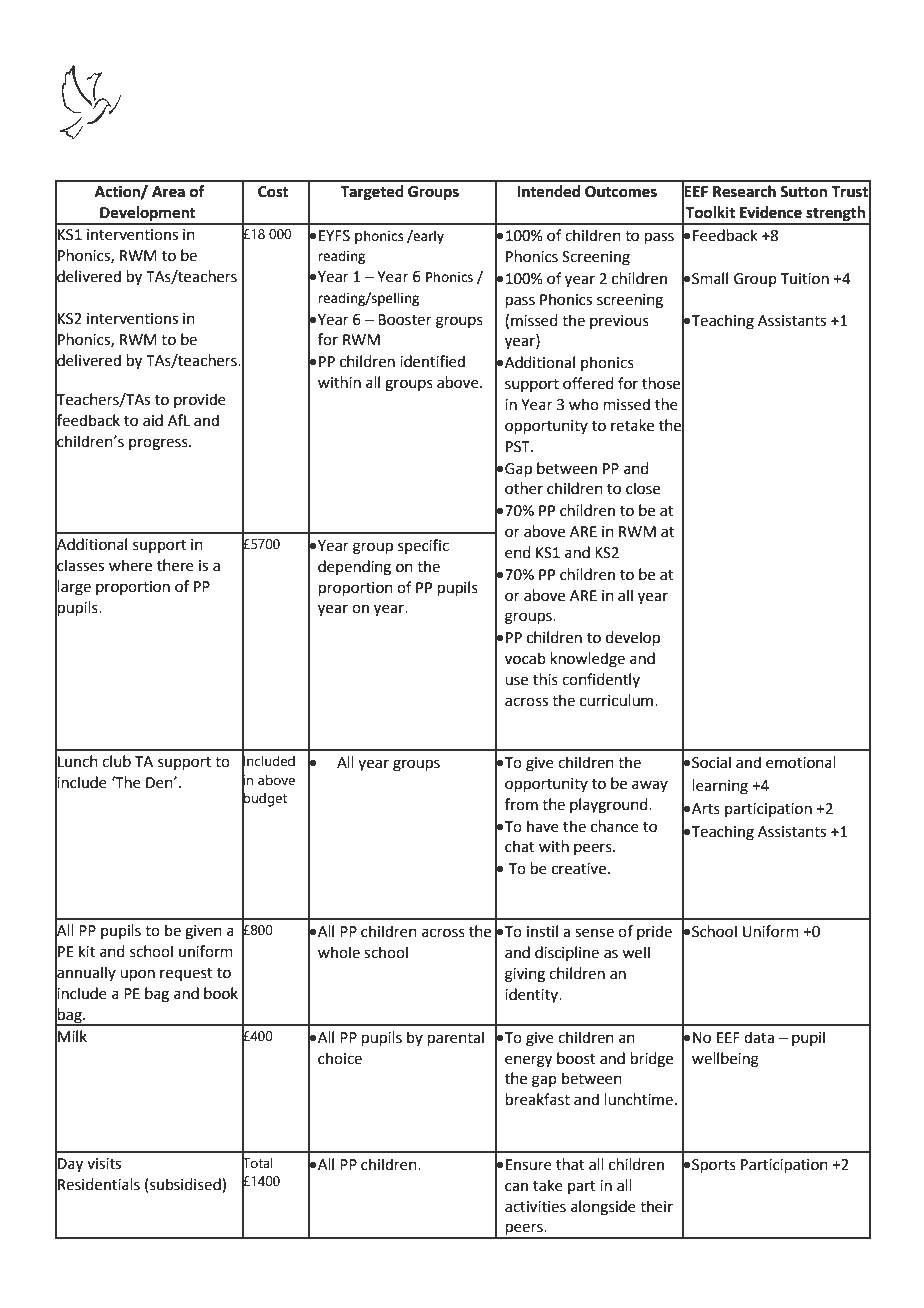 The image size is (924, 1308). What do you see at coordinates (744, 191) in the screenshot?
I see `Research` at bounding box center [744, 191].
